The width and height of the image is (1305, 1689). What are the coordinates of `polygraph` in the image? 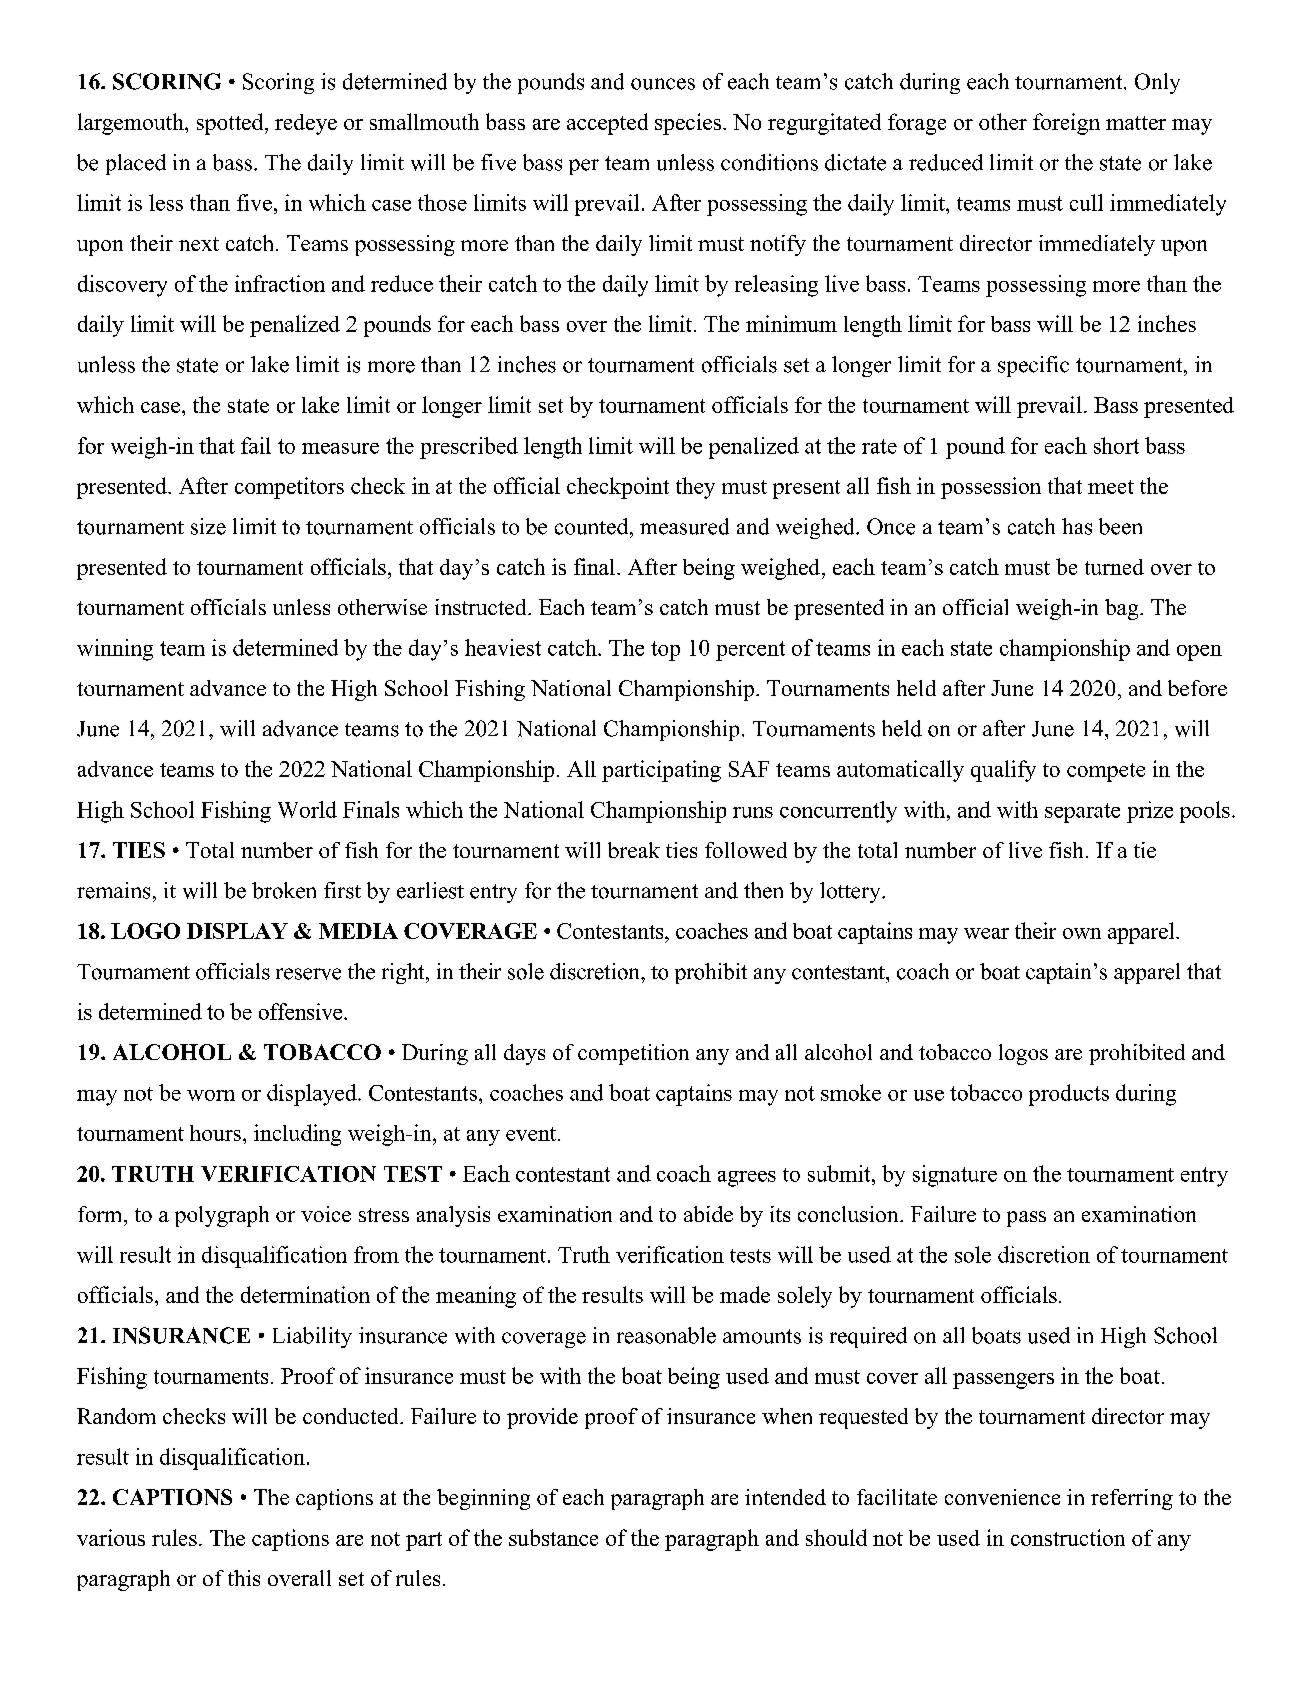 It's located at (222, 1216).
